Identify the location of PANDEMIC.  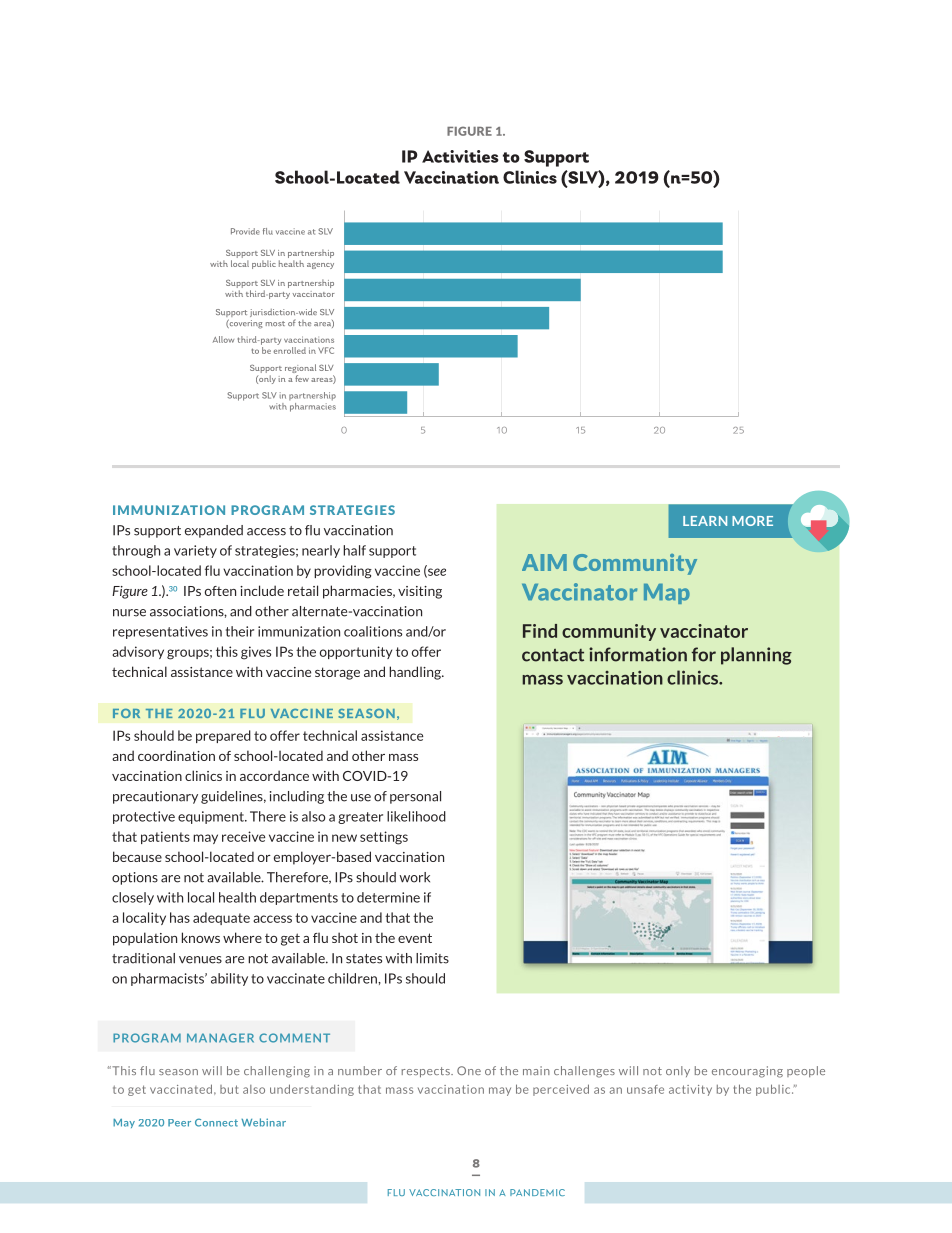
(537, 1192).
